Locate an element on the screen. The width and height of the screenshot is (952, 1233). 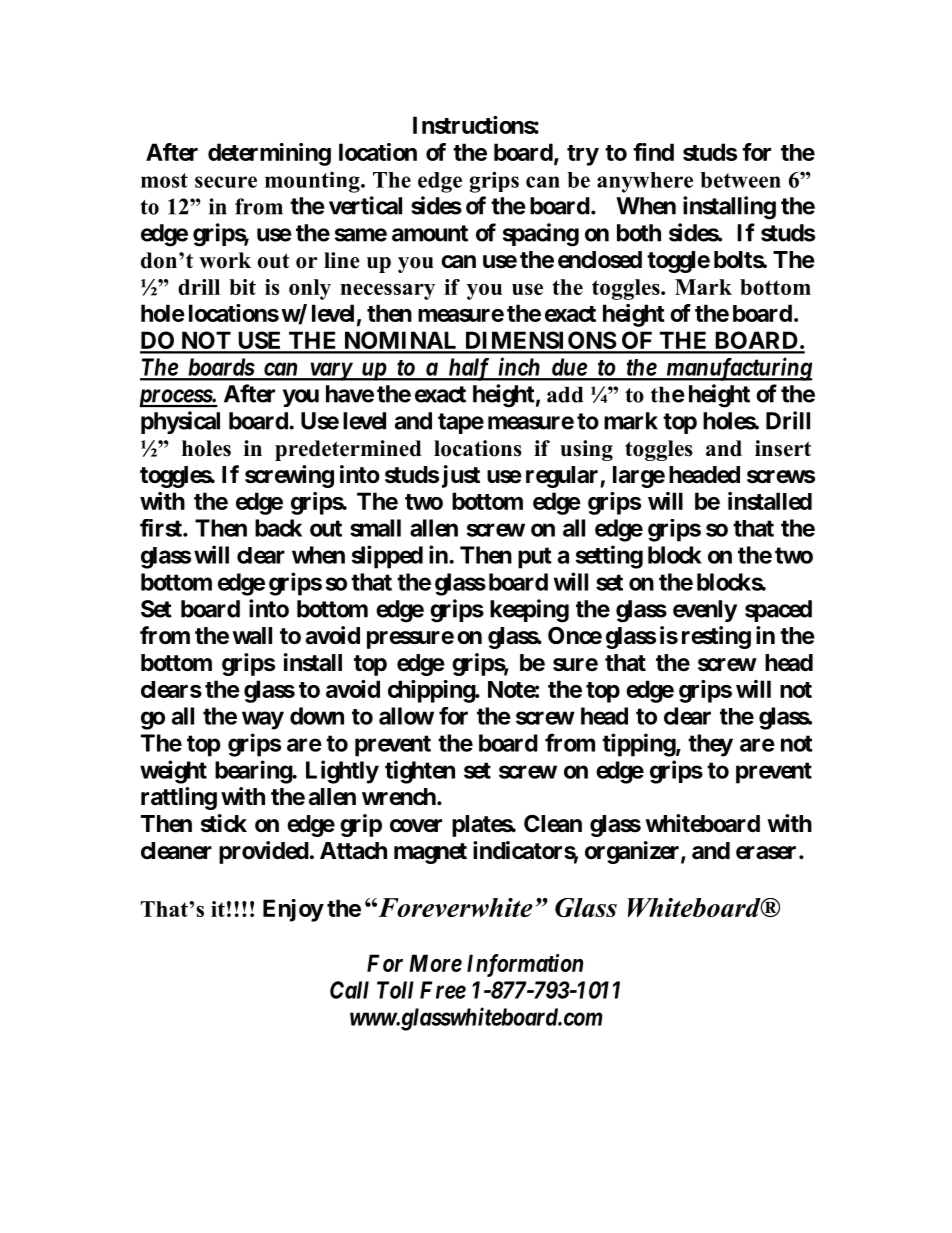
eraser is located at coordinates (766, 853).
